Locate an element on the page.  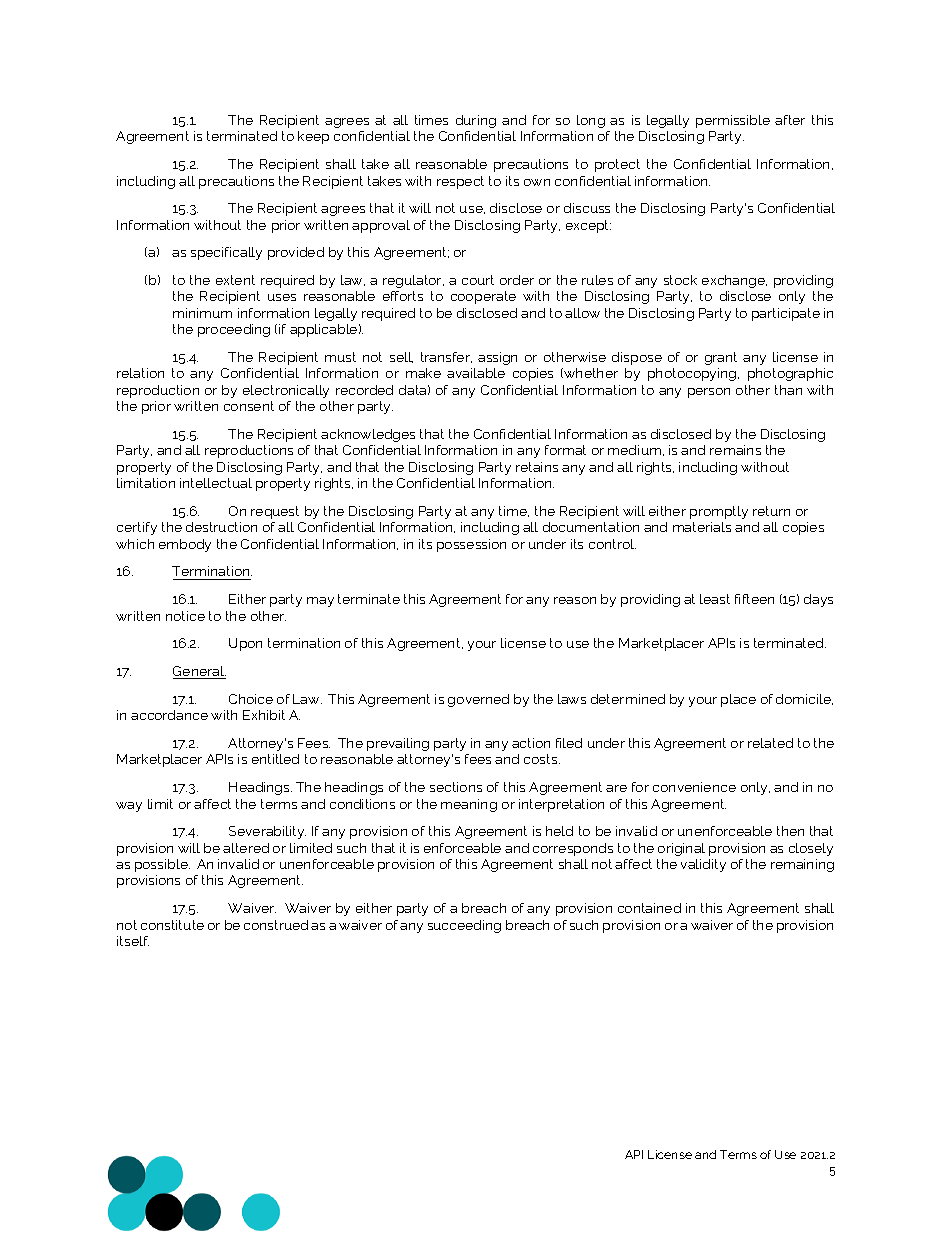
keep is located at coordinates (313, 137).
